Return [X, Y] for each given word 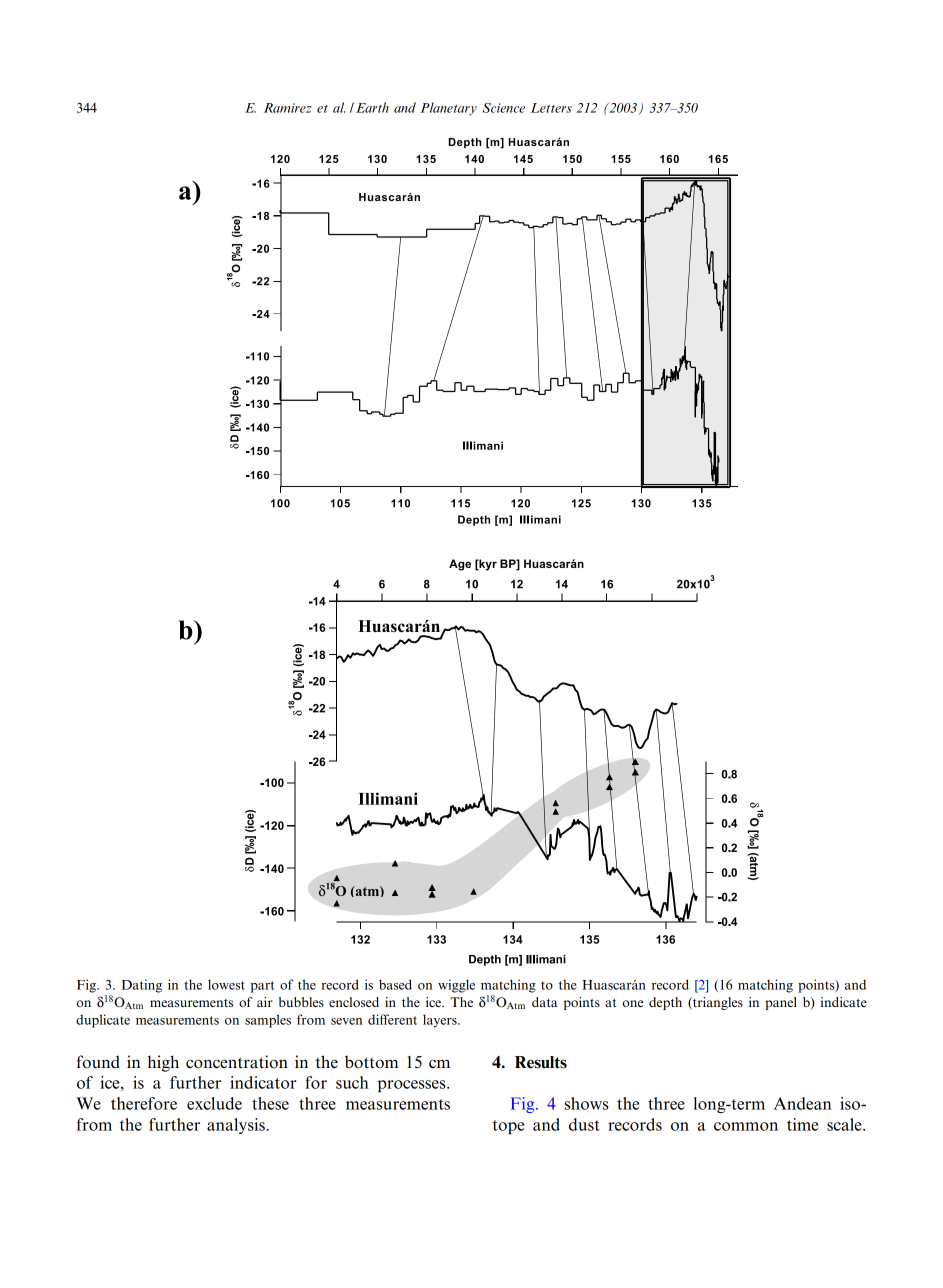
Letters [551, 108]
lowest [226, 984]
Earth [372, 107]
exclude [214, 1103]
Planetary [448, 109]
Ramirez [288, 108]
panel [781, 1003]
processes [413, 1086]
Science [504, 108]
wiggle [456, 986]
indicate [844, 1002]
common [746, 1126]
